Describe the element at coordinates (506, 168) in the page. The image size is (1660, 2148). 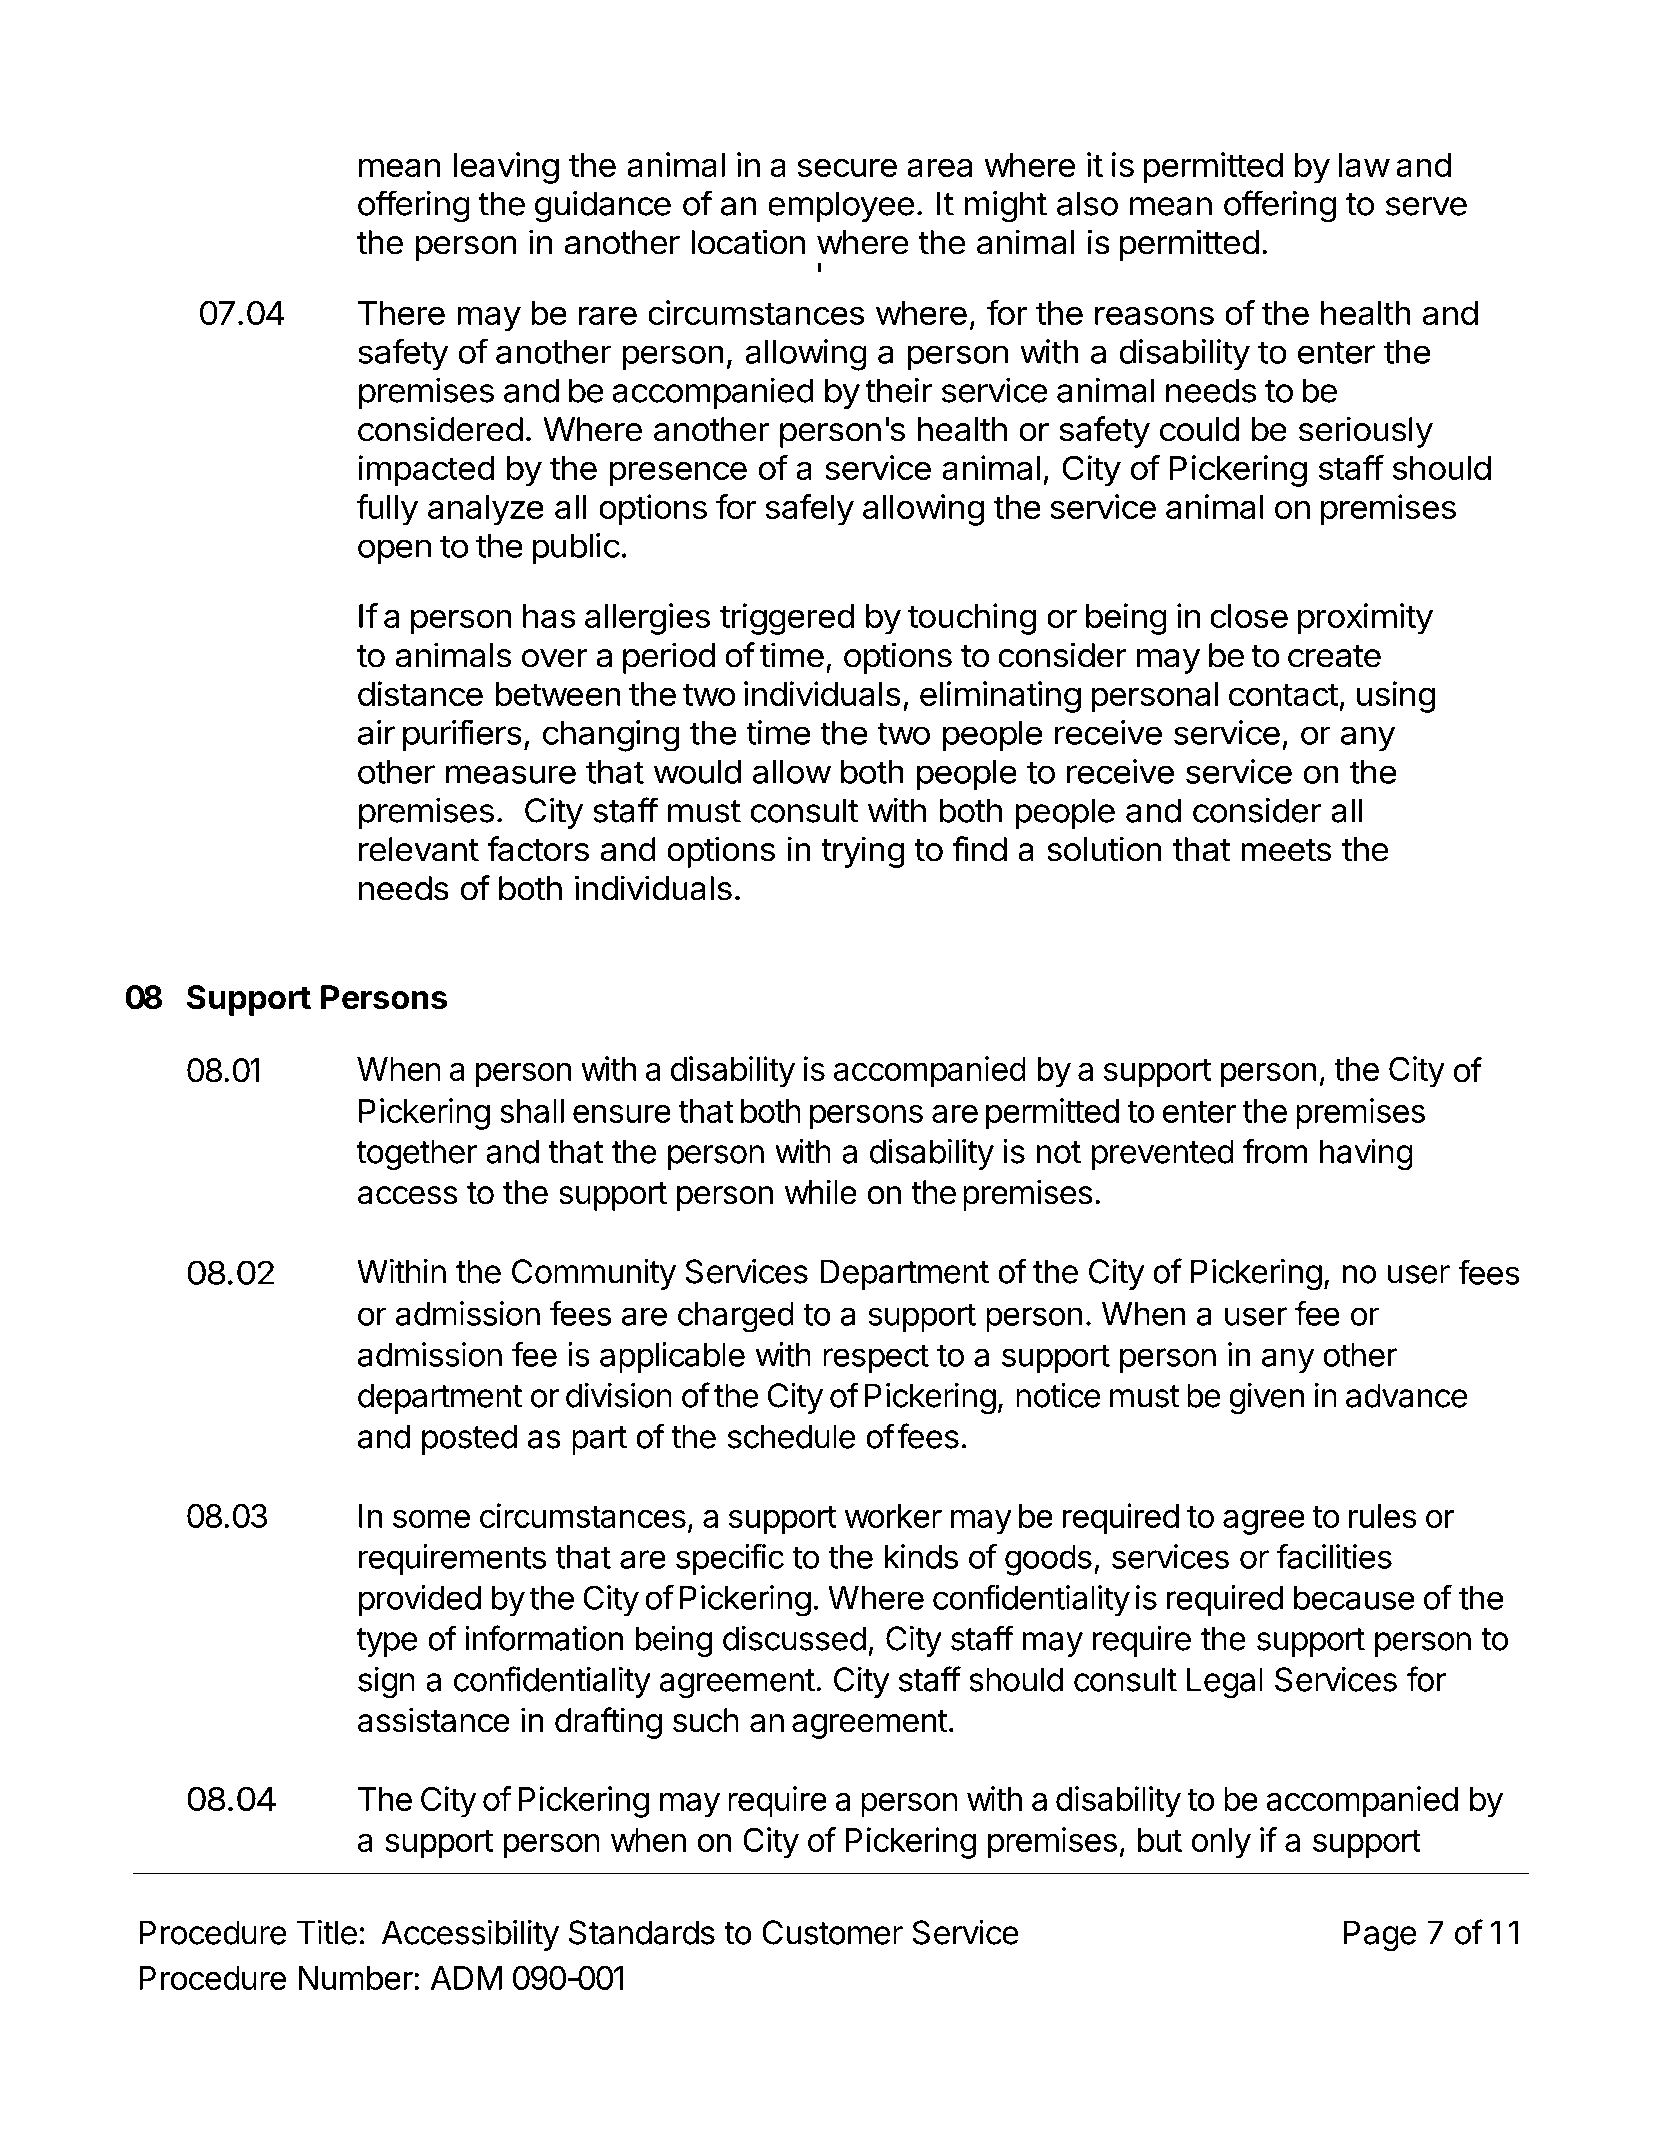
I see `leaving` at that location.
